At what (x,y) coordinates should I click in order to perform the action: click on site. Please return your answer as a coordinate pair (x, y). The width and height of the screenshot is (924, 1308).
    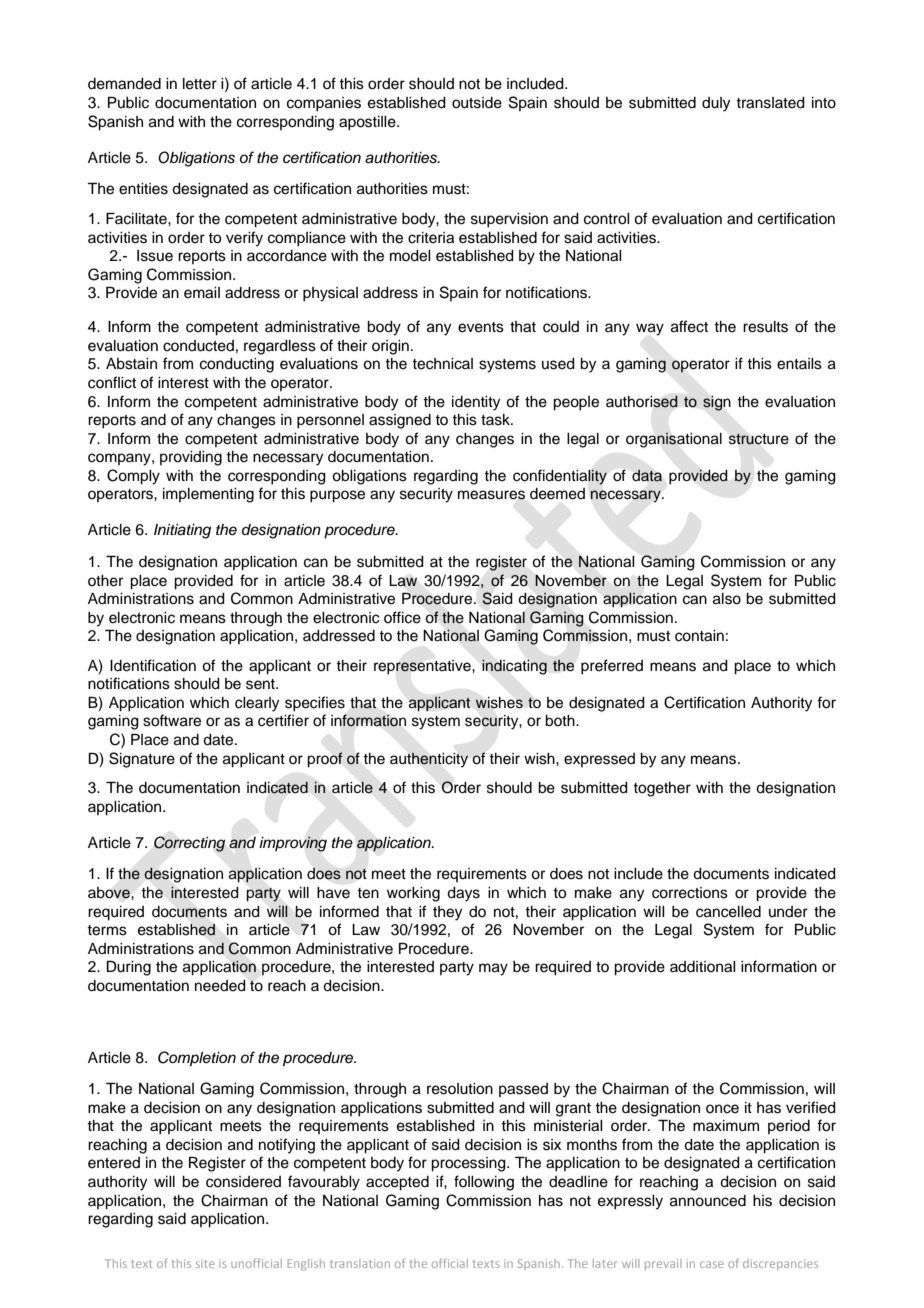
    Looking at the image, I should click on (205, 1263).
